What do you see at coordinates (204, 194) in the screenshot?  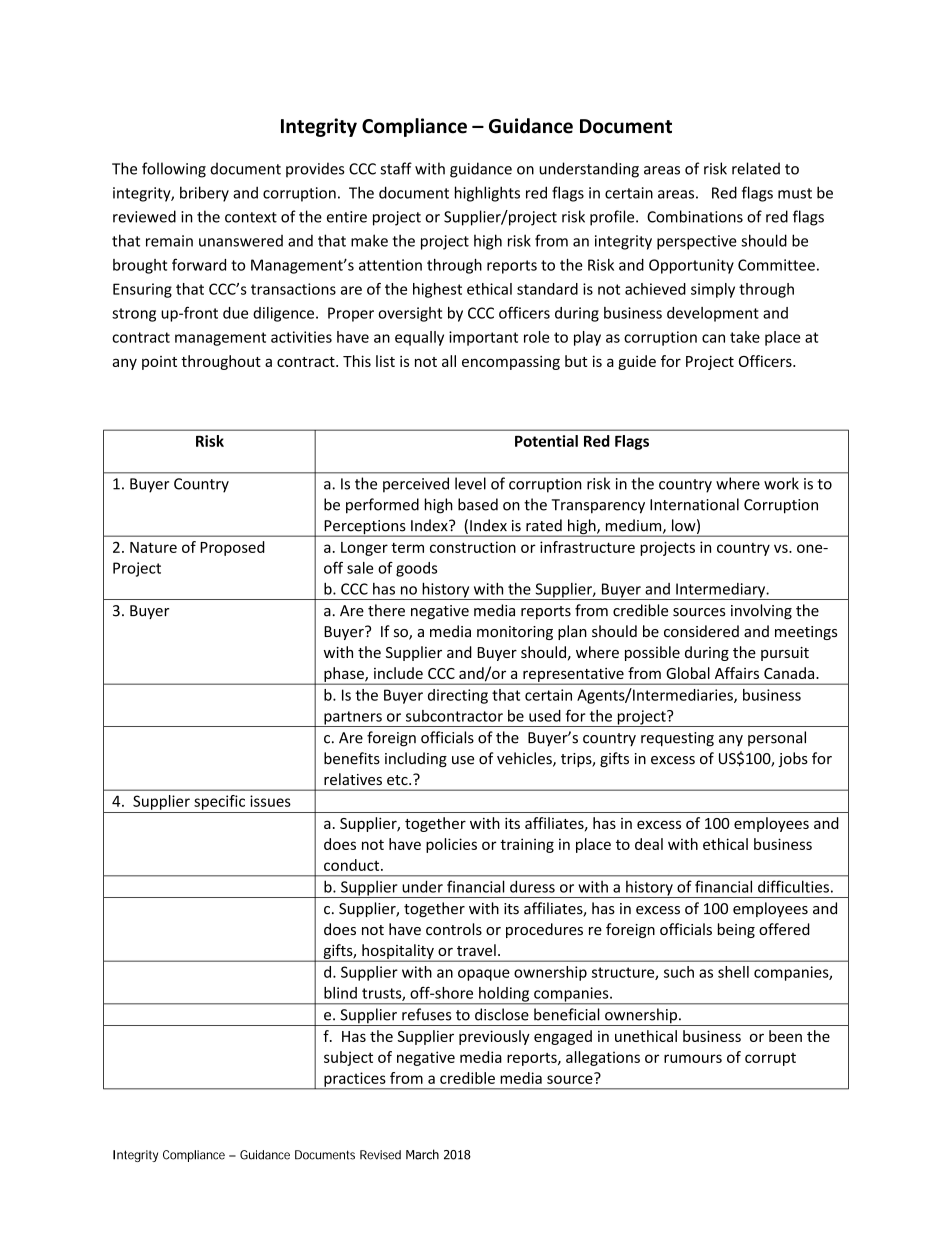 I see `bribery` at bounding box center [204, 194].
